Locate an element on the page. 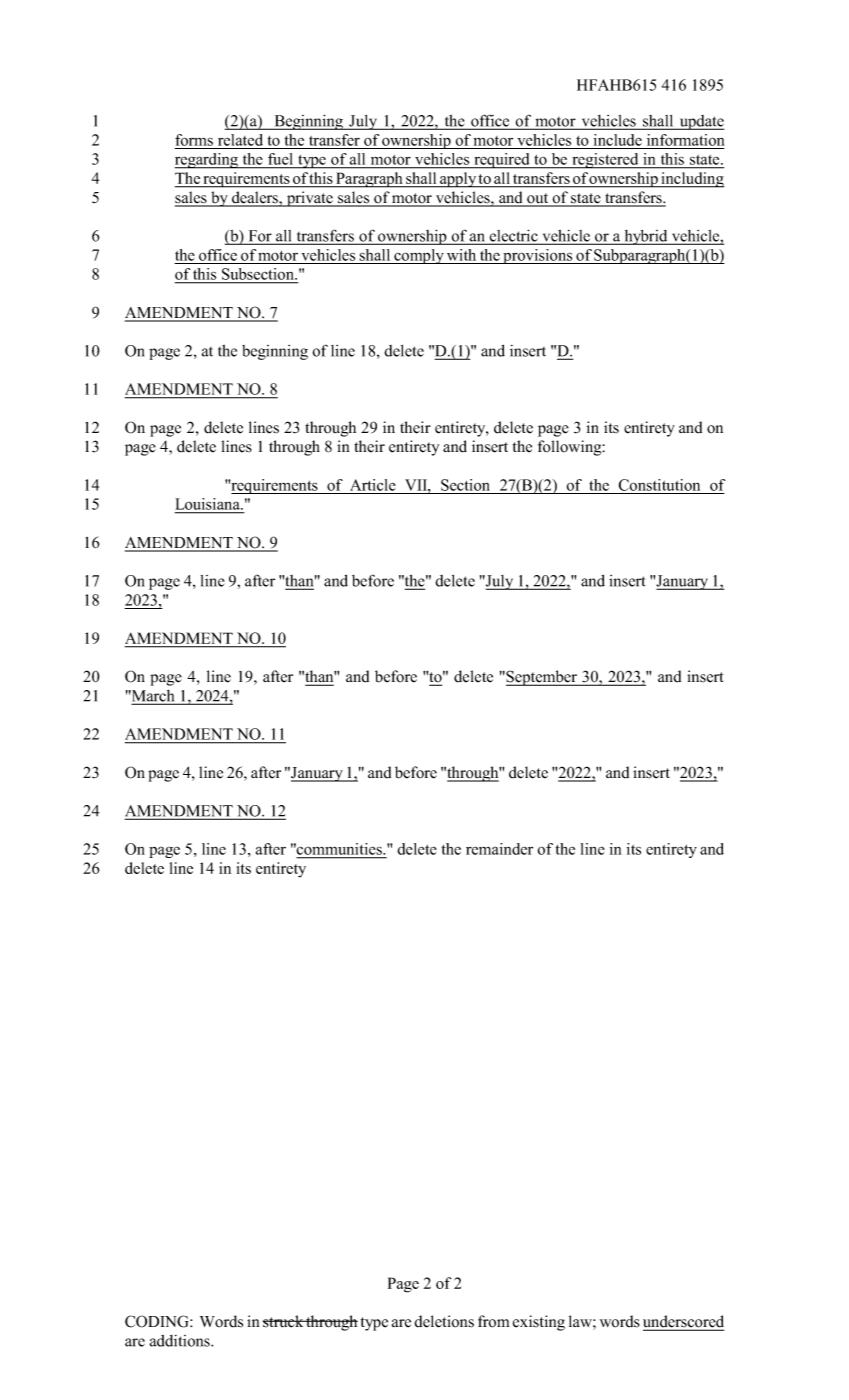  registered is located at coordinates (605, 161).
